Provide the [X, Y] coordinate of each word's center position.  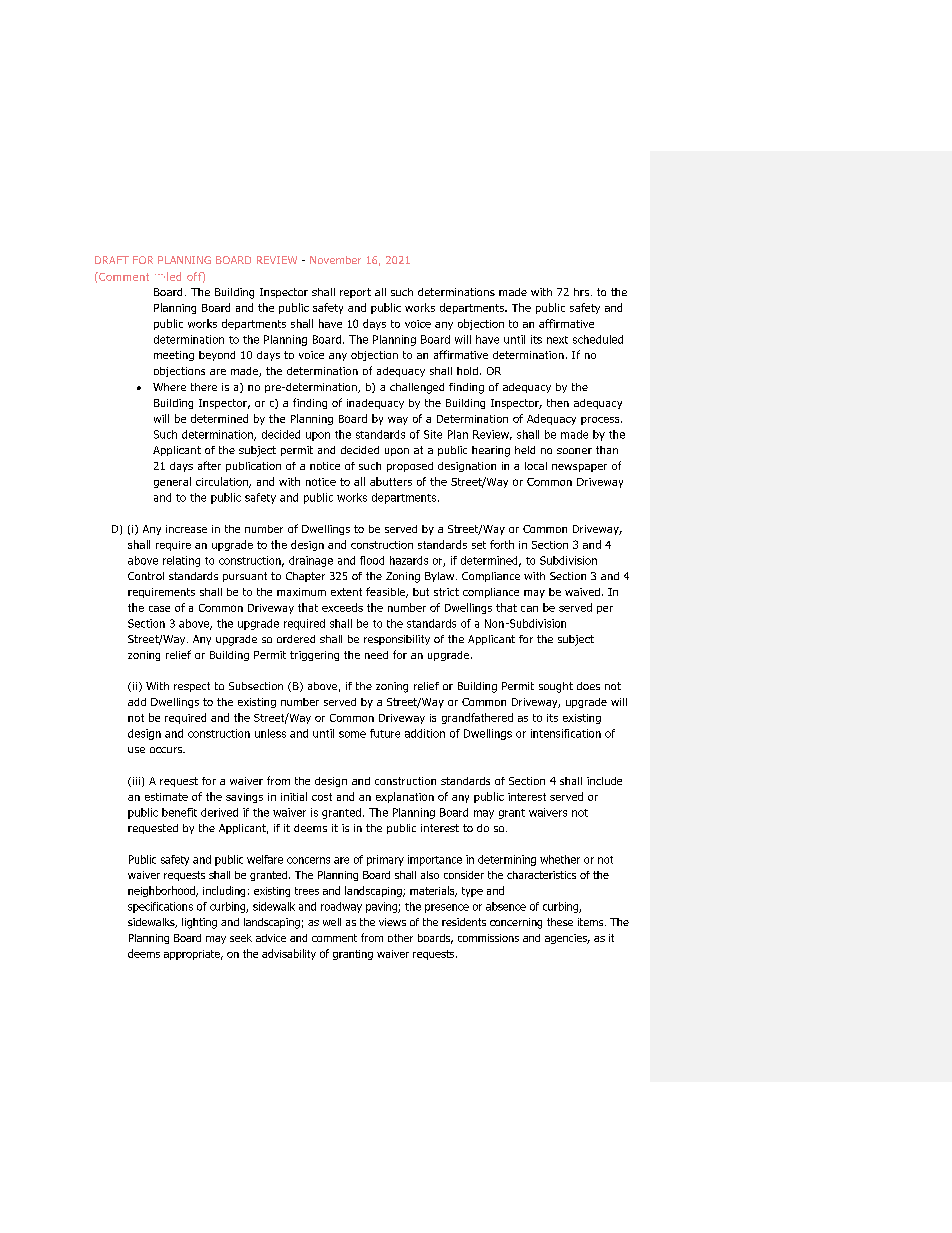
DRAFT [112, 260]
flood [372, 560]
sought [556, 687]
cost [322, 797]
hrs [581, 292]
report [355, 293]
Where [169, 387]
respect [192, 687]
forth [502, 544]
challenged [417, 388]
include [604, 781]
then [558, 403]
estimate [166, 797]
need [376, 655]
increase [186, 529]
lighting [199, 923]
